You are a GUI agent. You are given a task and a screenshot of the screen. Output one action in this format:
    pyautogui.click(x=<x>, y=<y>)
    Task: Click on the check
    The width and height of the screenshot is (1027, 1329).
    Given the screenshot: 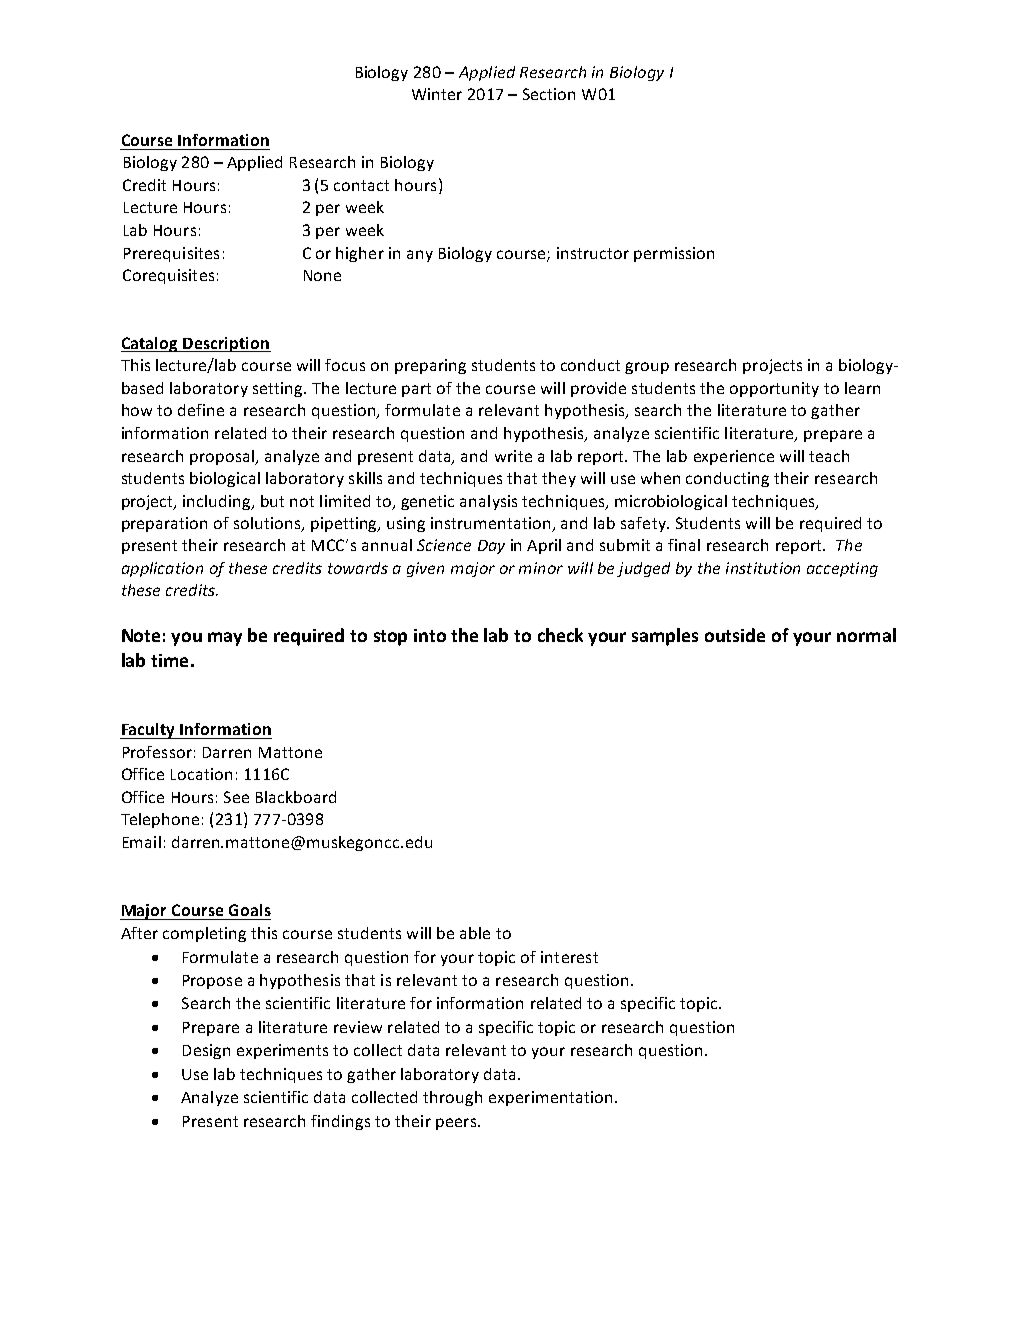 What is the action you would take?
    pyautogui.click(x=560, y=635)
